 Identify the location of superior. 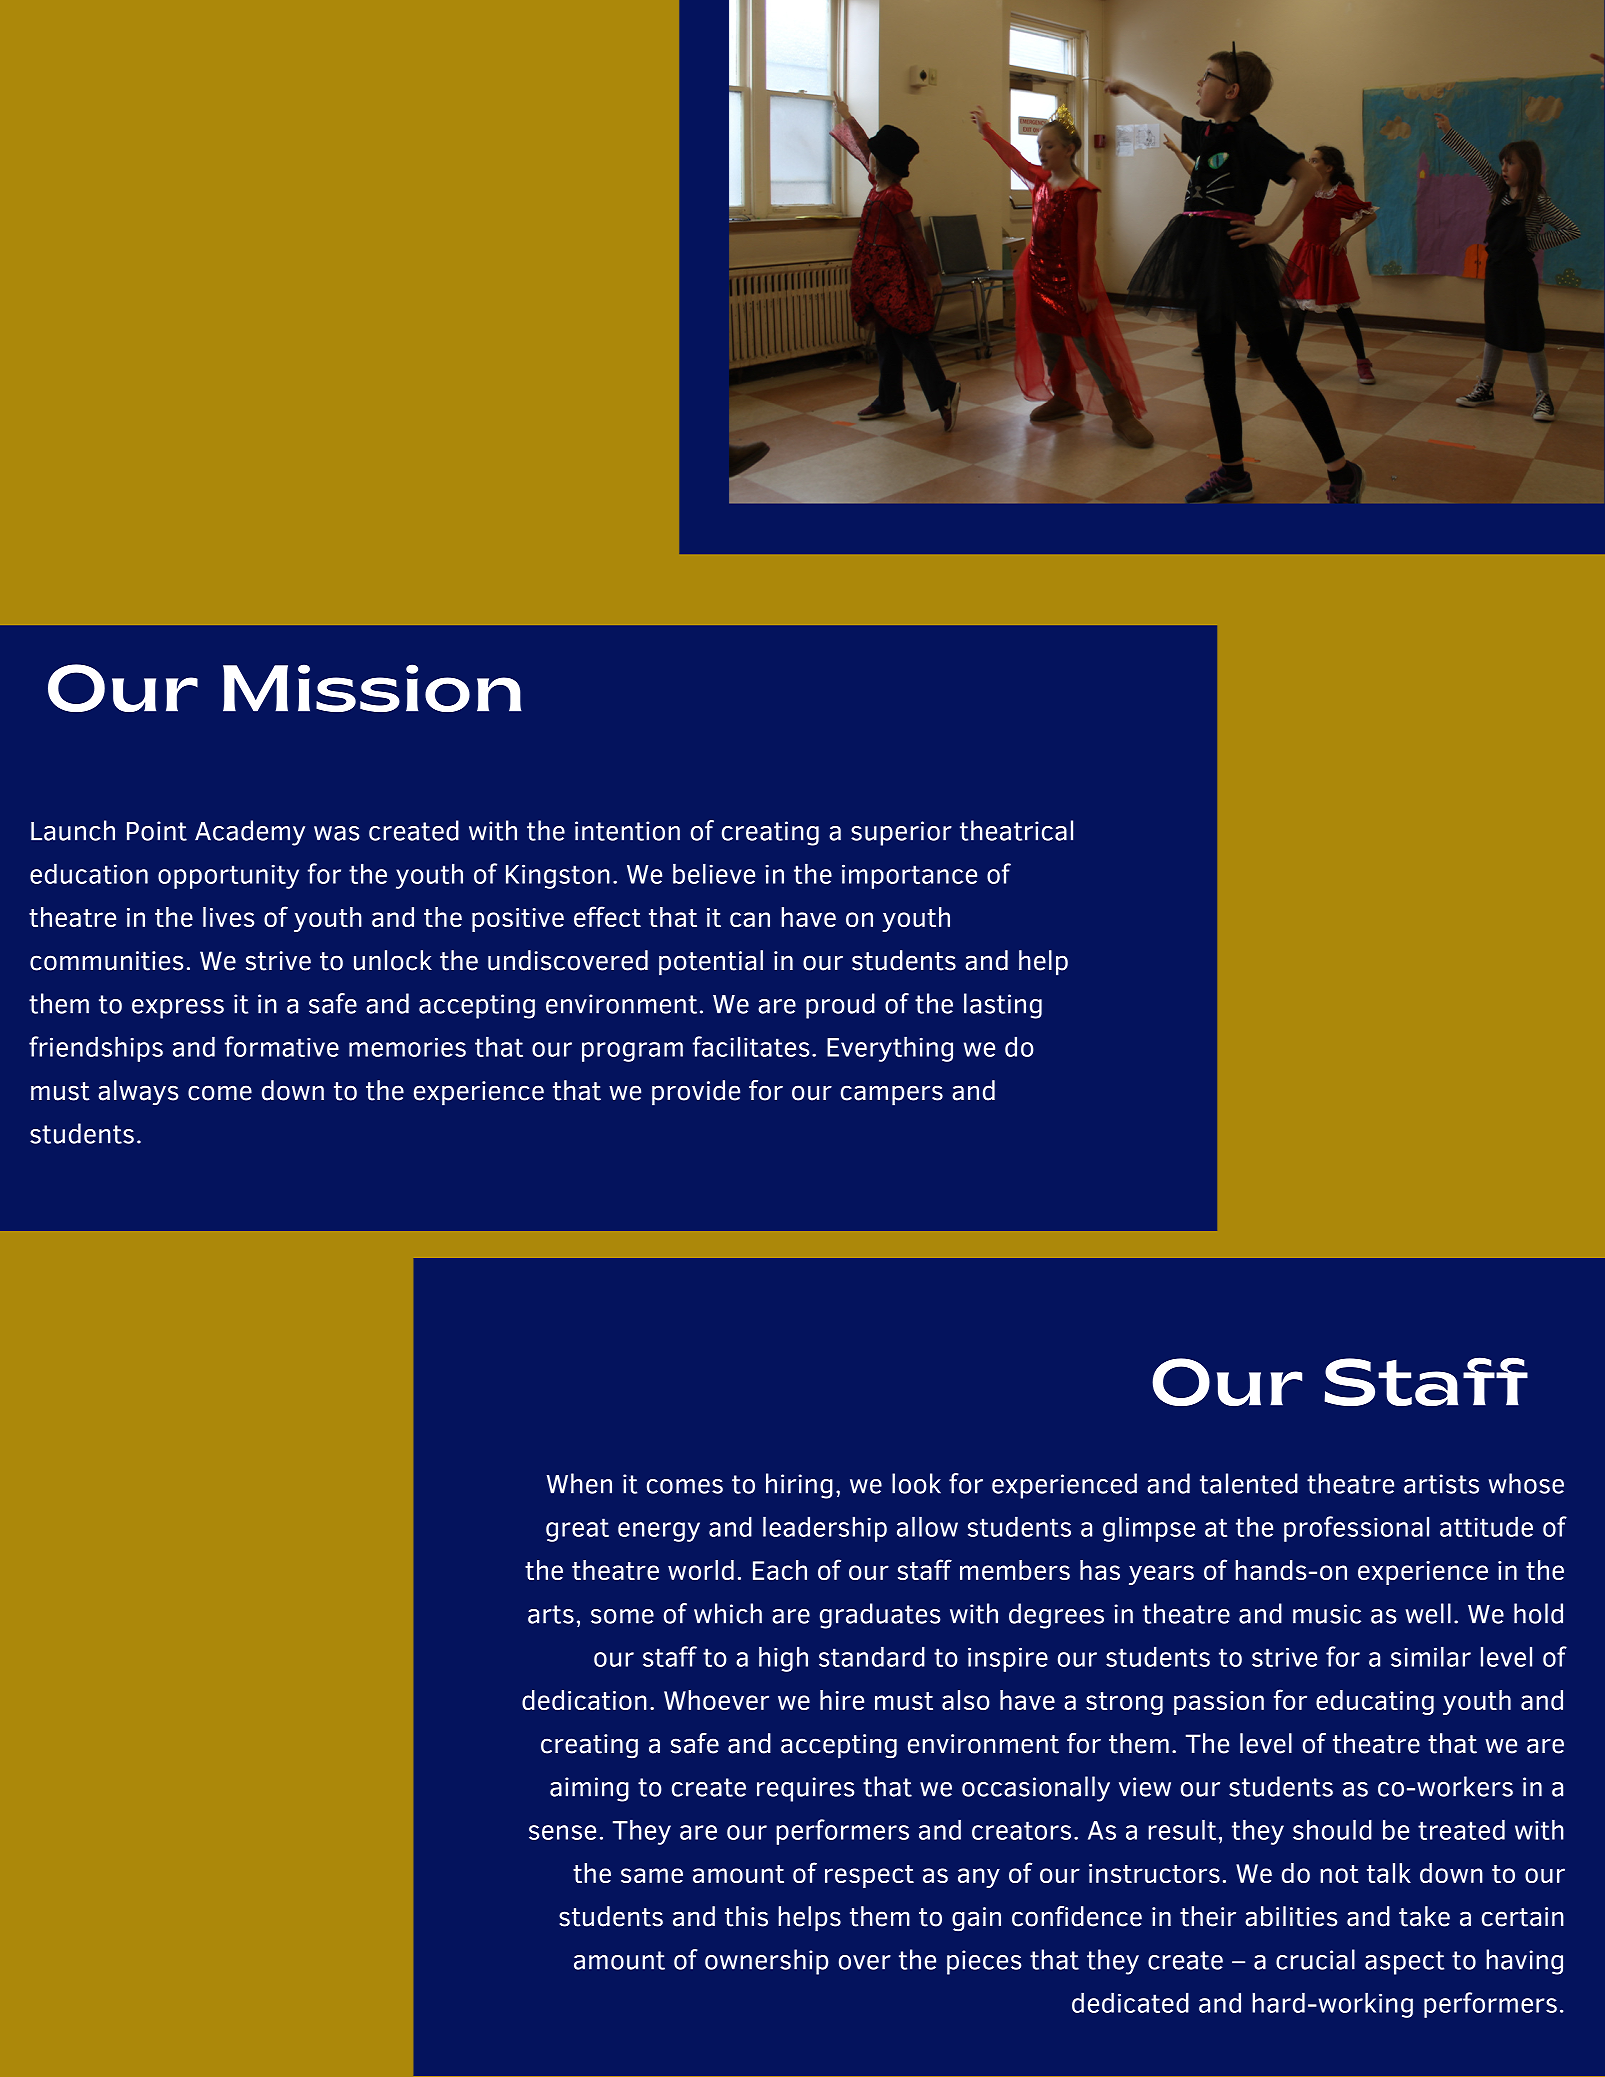
(901, 833).
